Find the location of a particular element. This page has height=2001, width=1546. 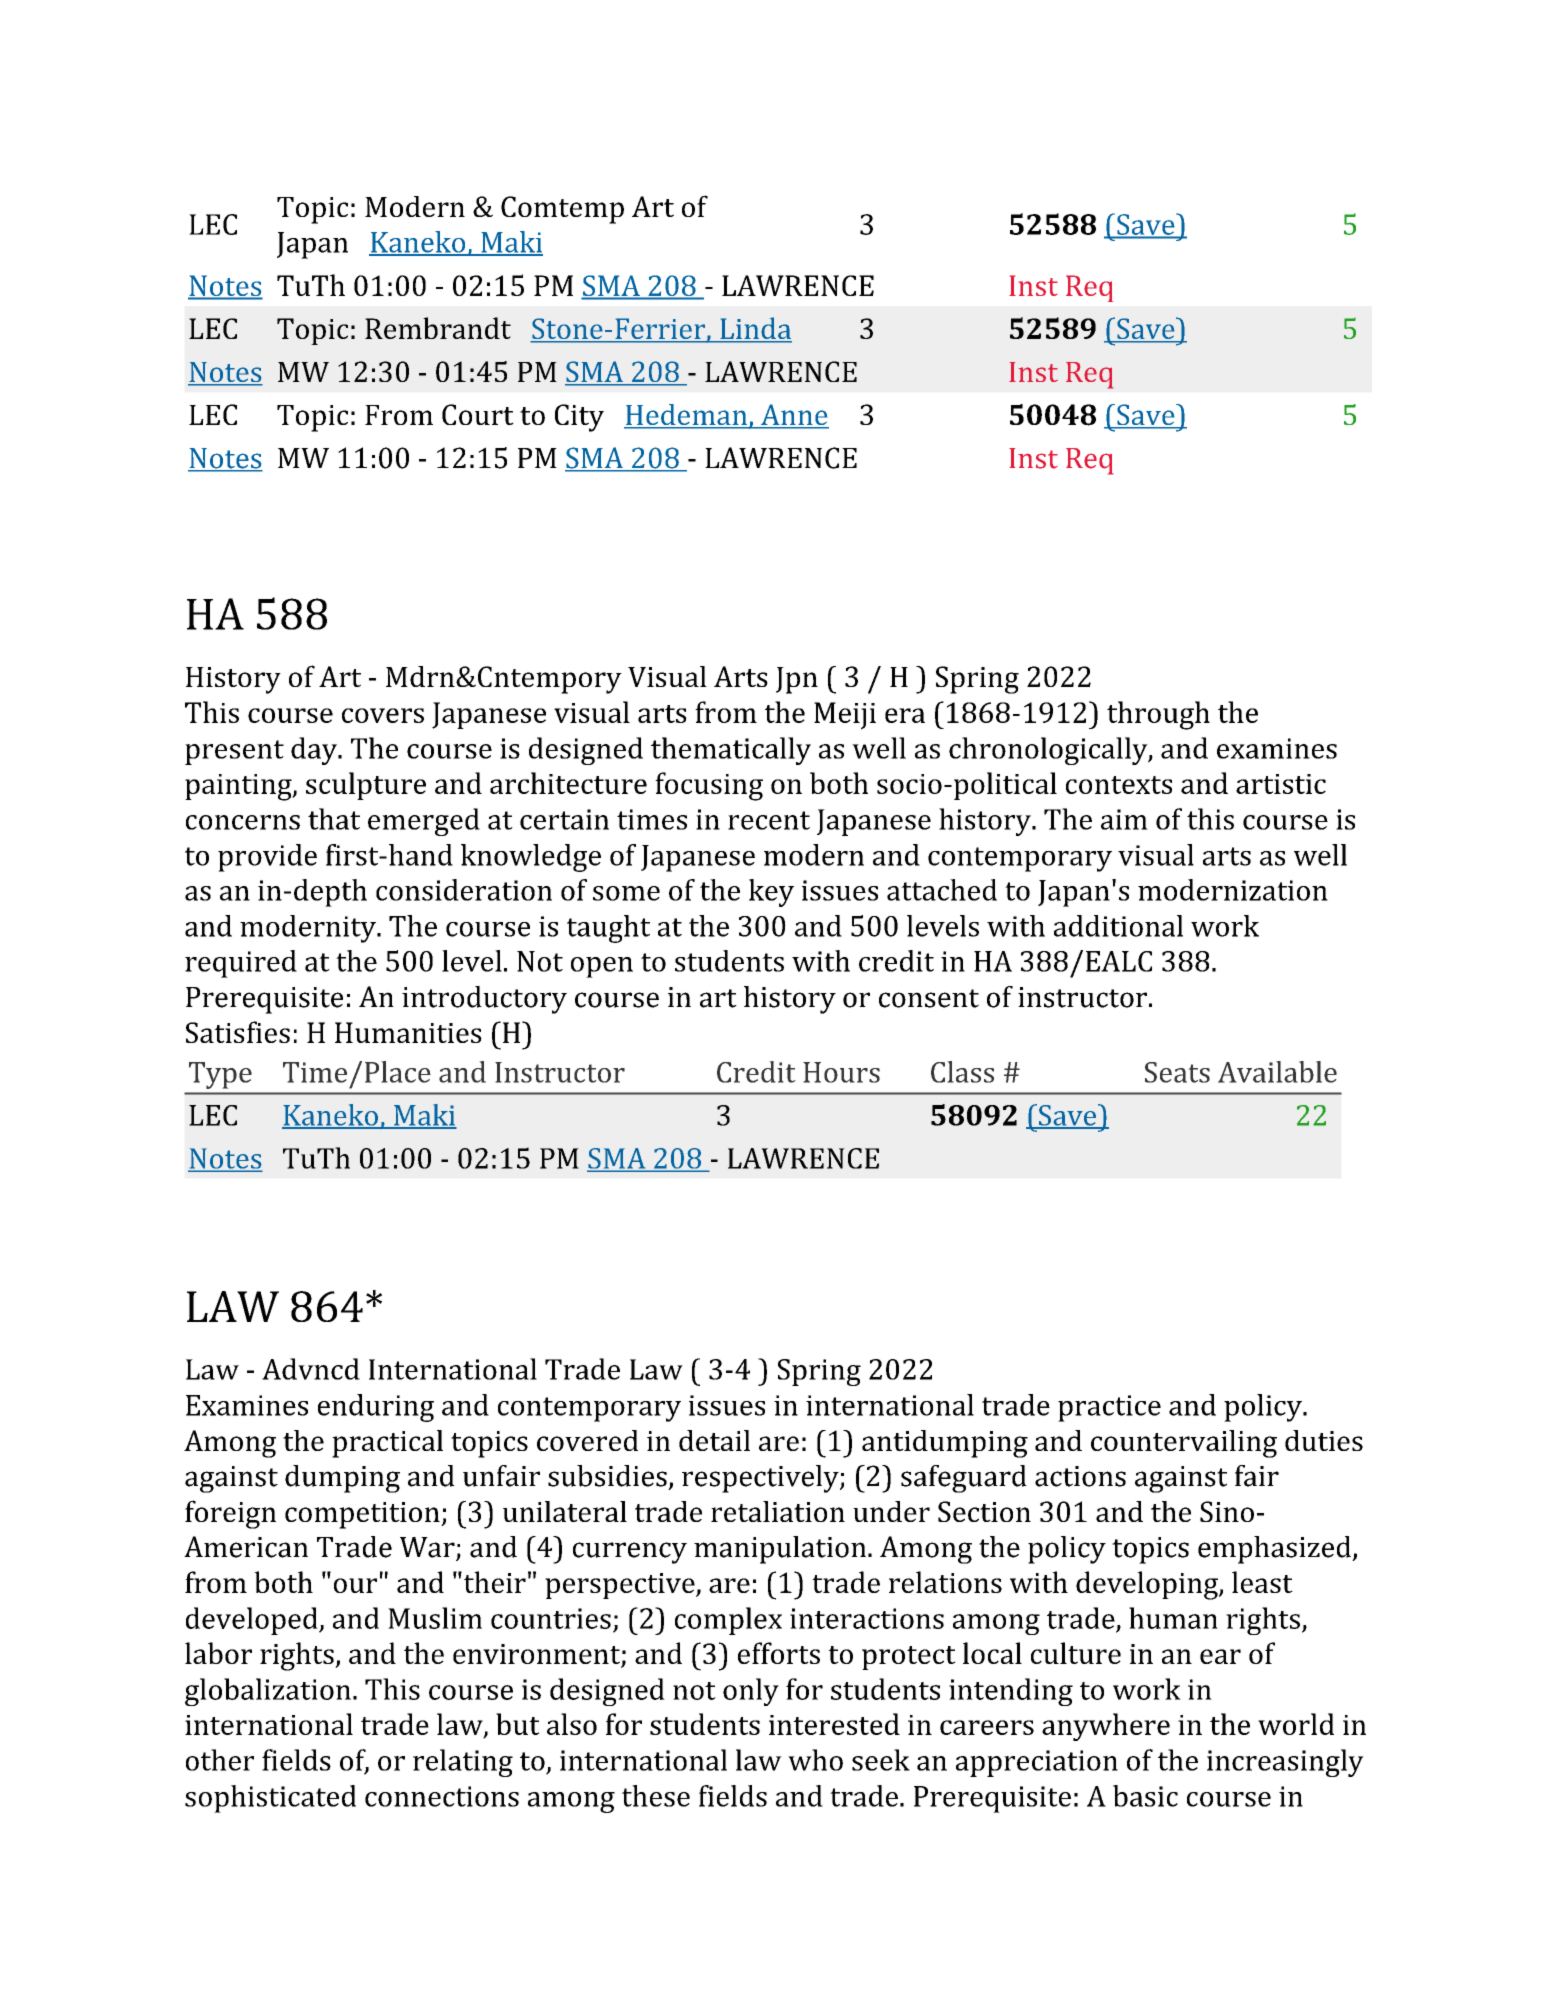

enduring is located at coordinates (376, 1408).
